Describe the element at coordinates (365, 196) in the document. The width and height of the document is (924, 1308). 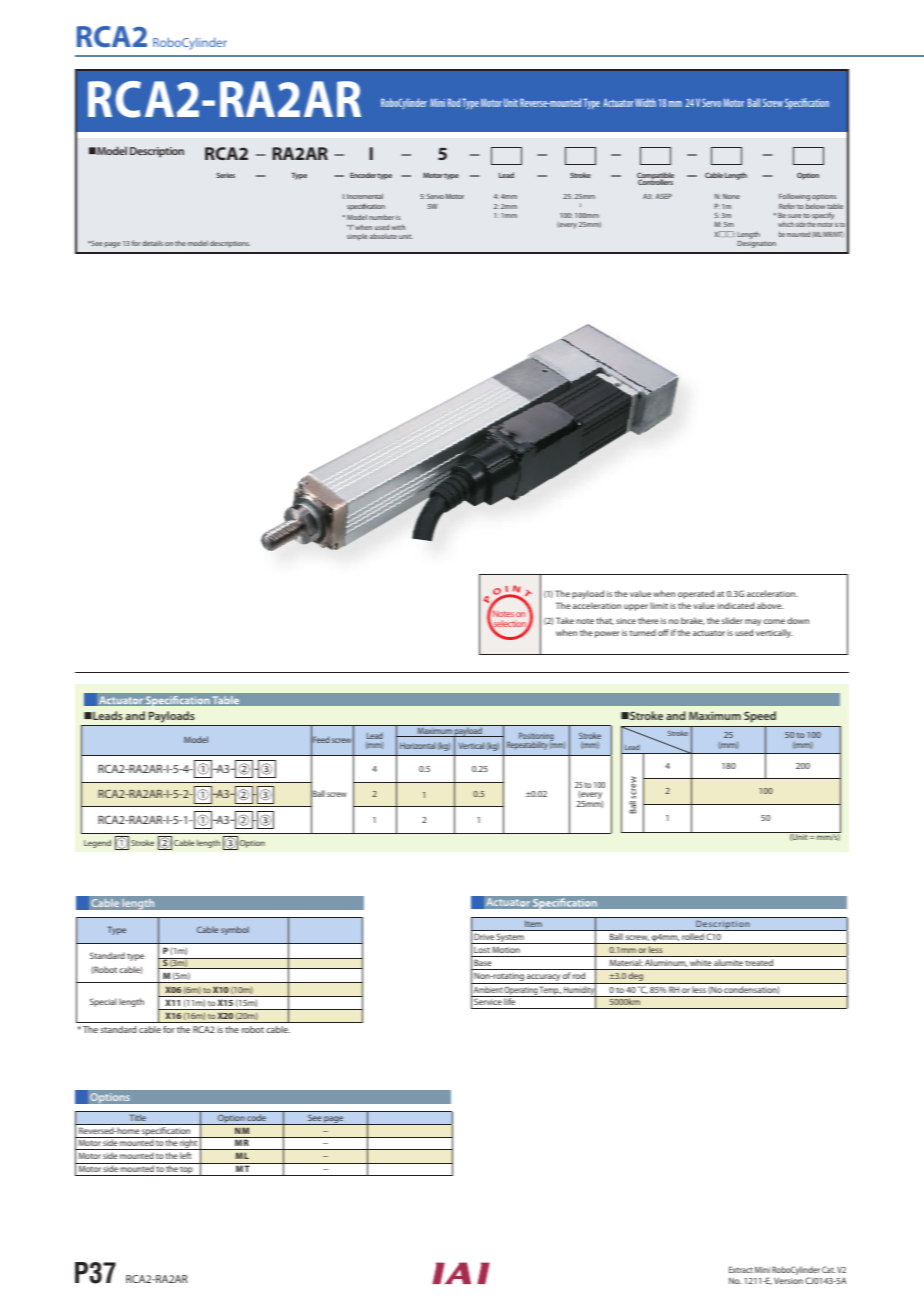
I see `Incremental` at that location.
